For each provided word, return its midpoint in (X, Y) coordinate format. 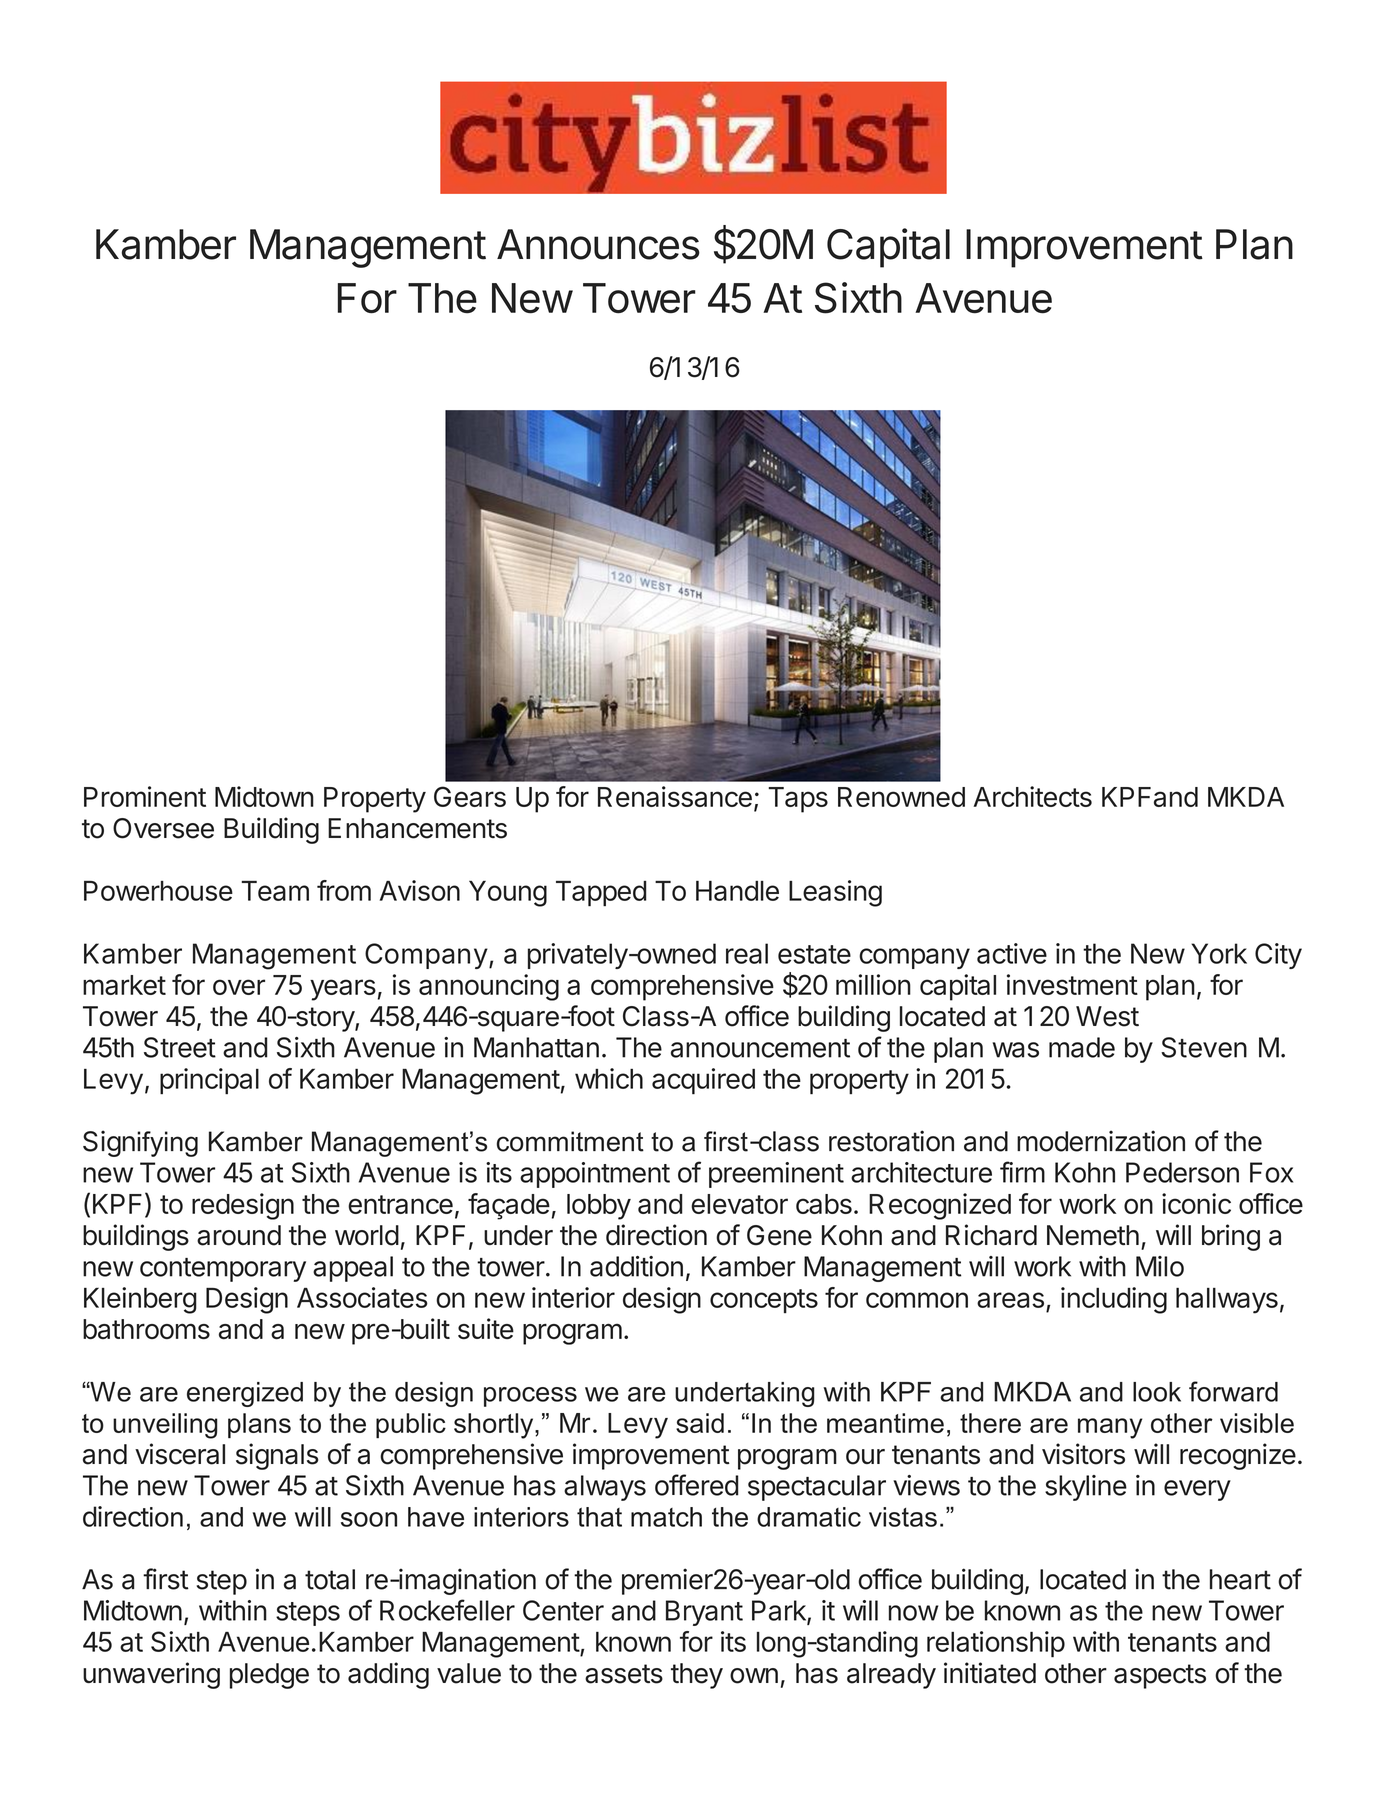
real (747, 953)
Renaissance (675, 796)
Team (275, 891)
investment (1072, 984)
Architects (1032, 796)
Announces (598, 244)
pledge (269, 1676)
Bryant (704, 1613)
